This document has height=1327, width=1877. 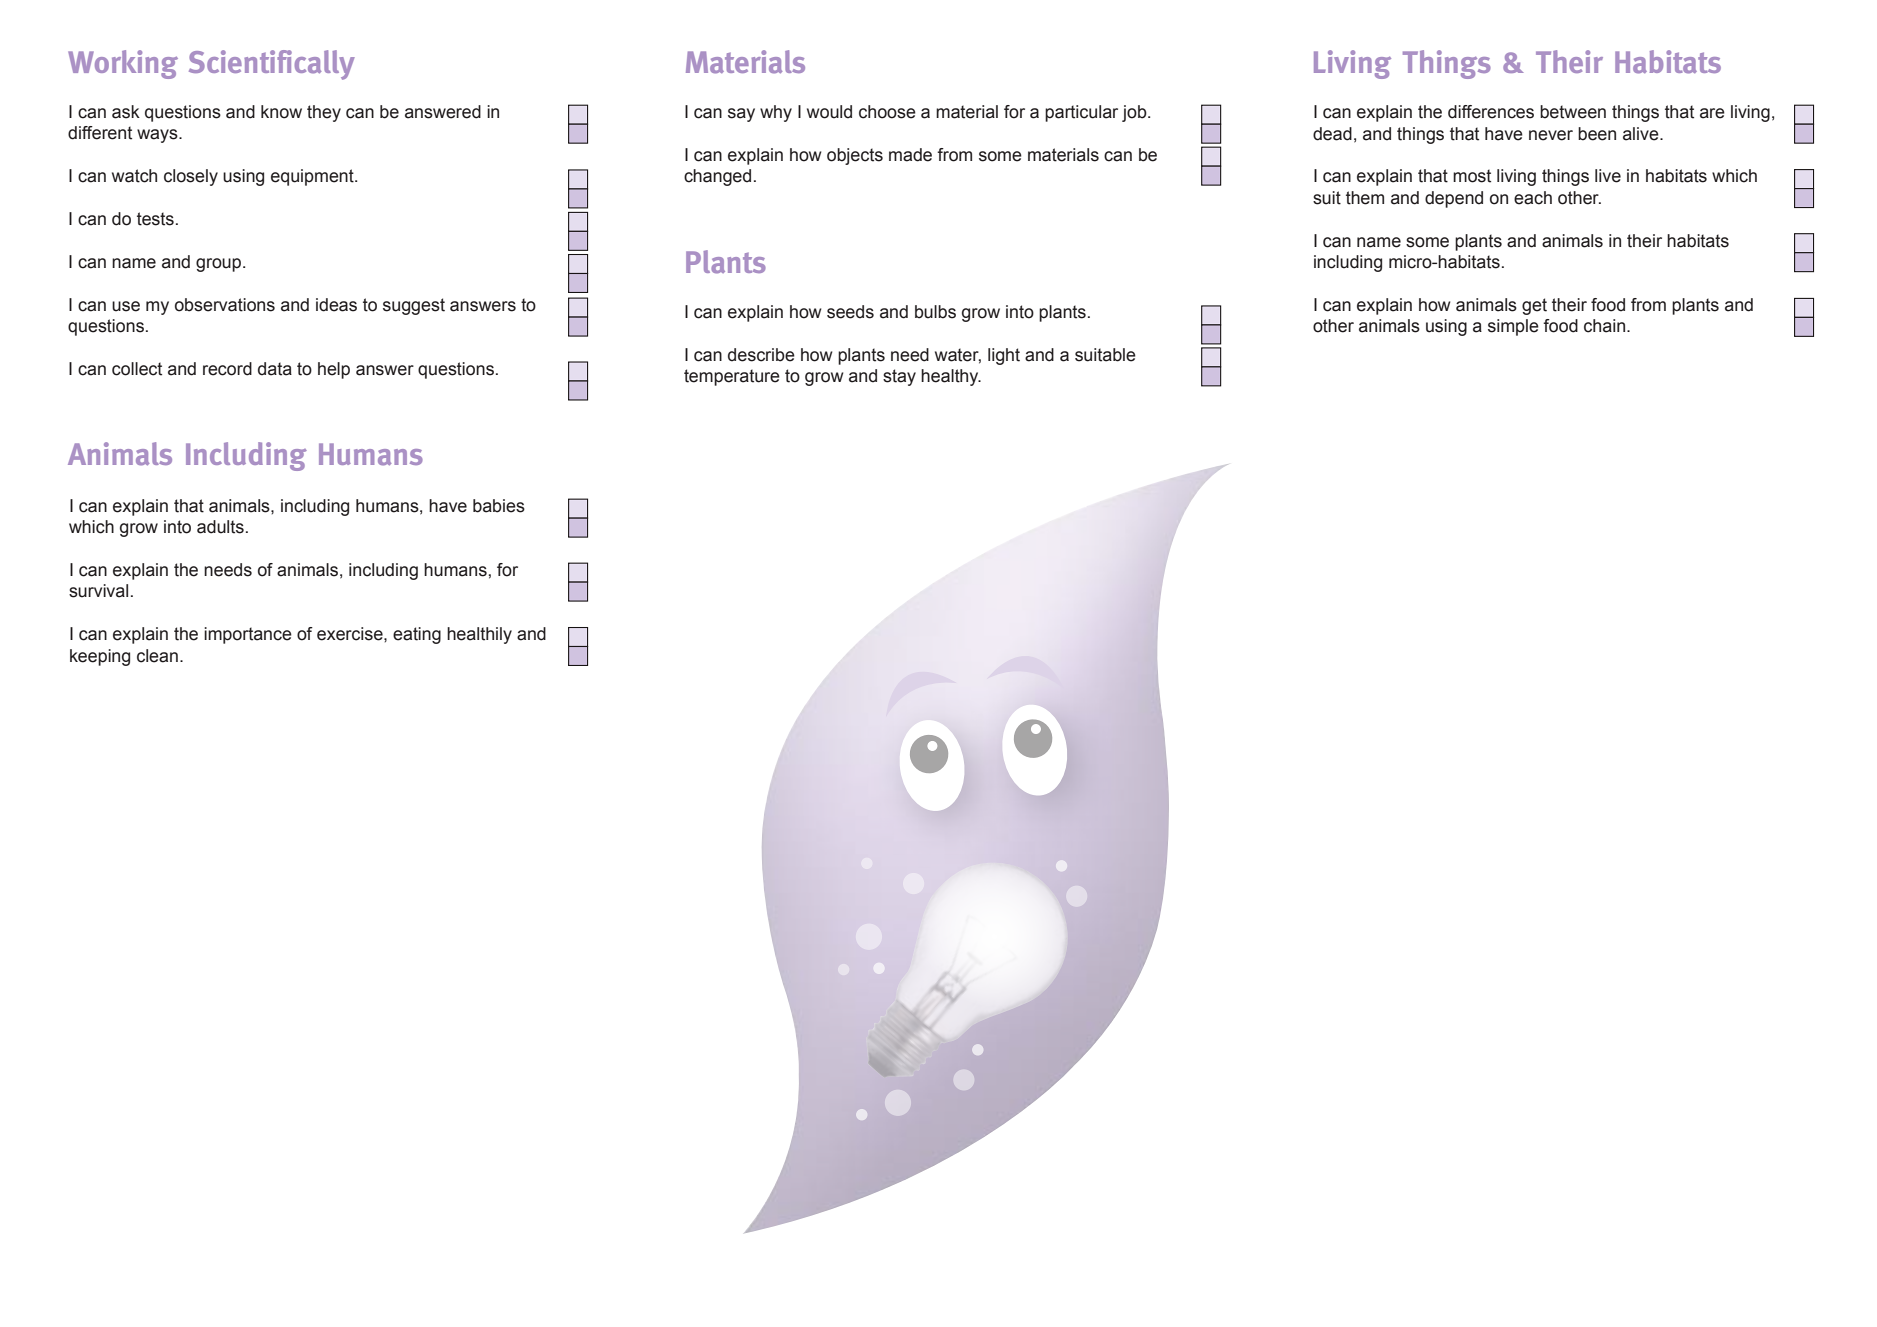 I want to click on Scientifically, so click(x=272, y=65).
